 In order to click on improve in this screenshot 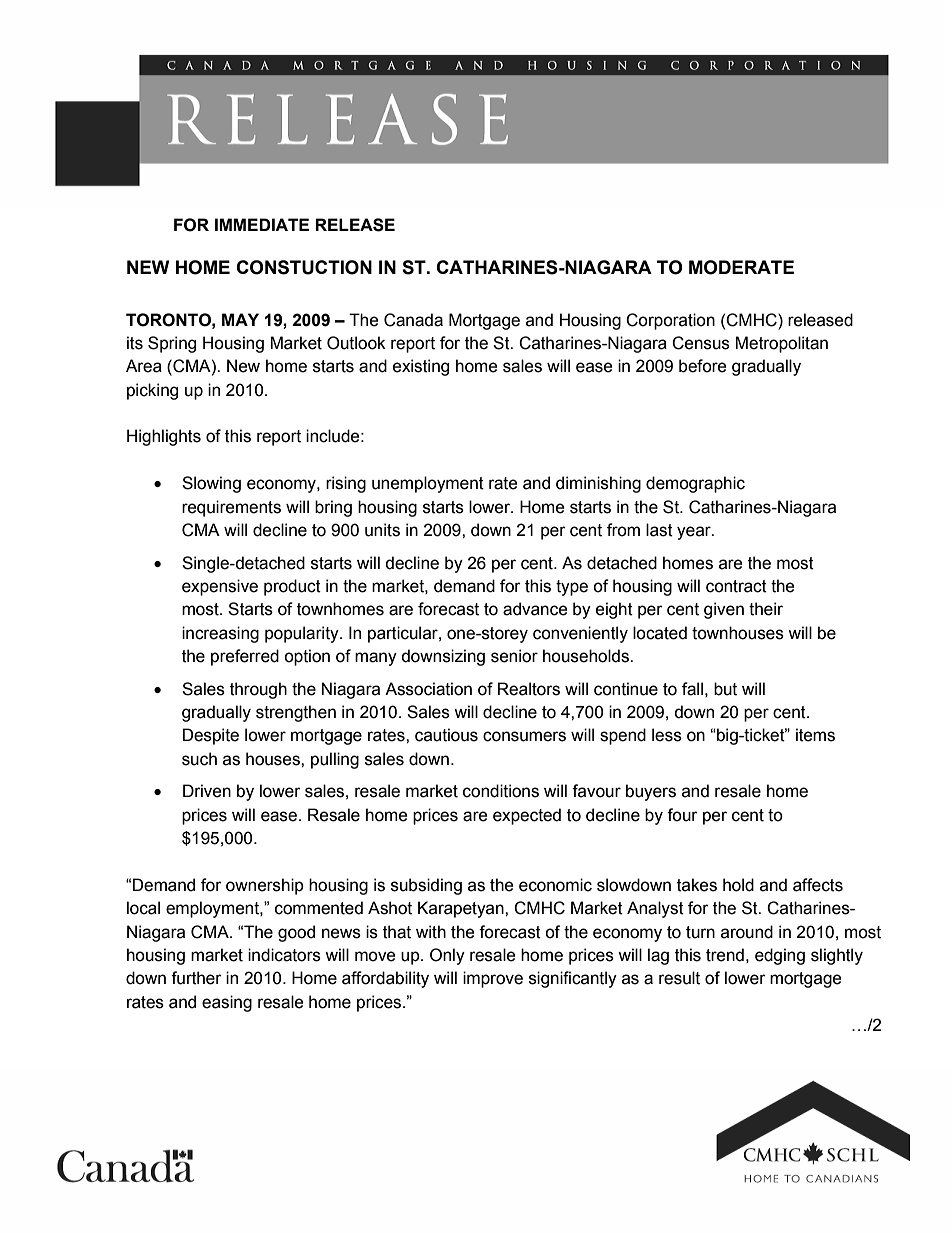, I will do `click(493, 979)`.
